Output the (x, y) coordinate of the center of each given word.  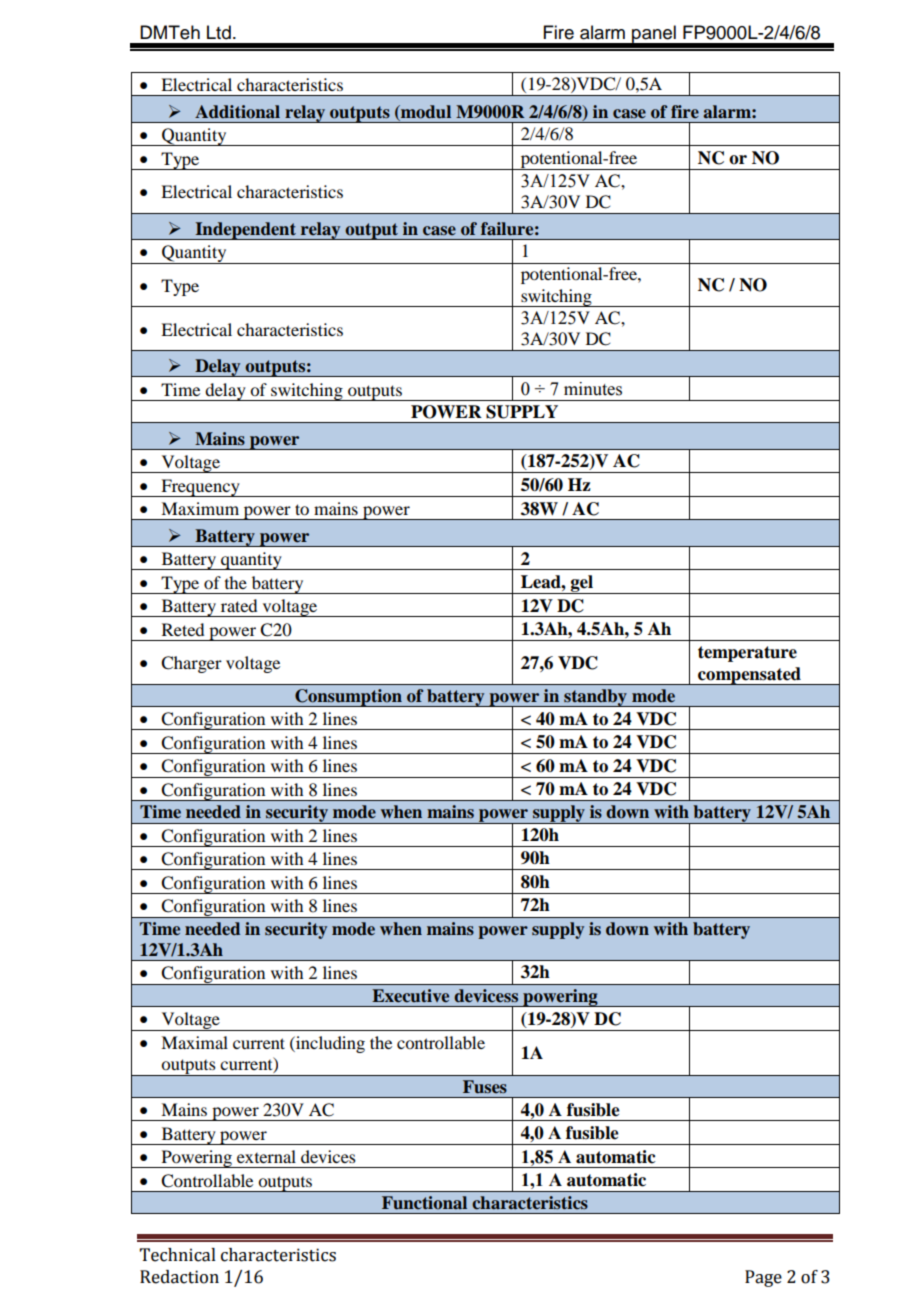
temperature (747, 654)
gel (582, 584)
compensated (749, 676)
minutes (593, 389)
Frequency (200, 488)
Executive (410, 996)
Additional (237, 112)
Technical (178, 1255)
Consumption (348, 698)
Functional (424, 1203)
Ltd (219, 32)
